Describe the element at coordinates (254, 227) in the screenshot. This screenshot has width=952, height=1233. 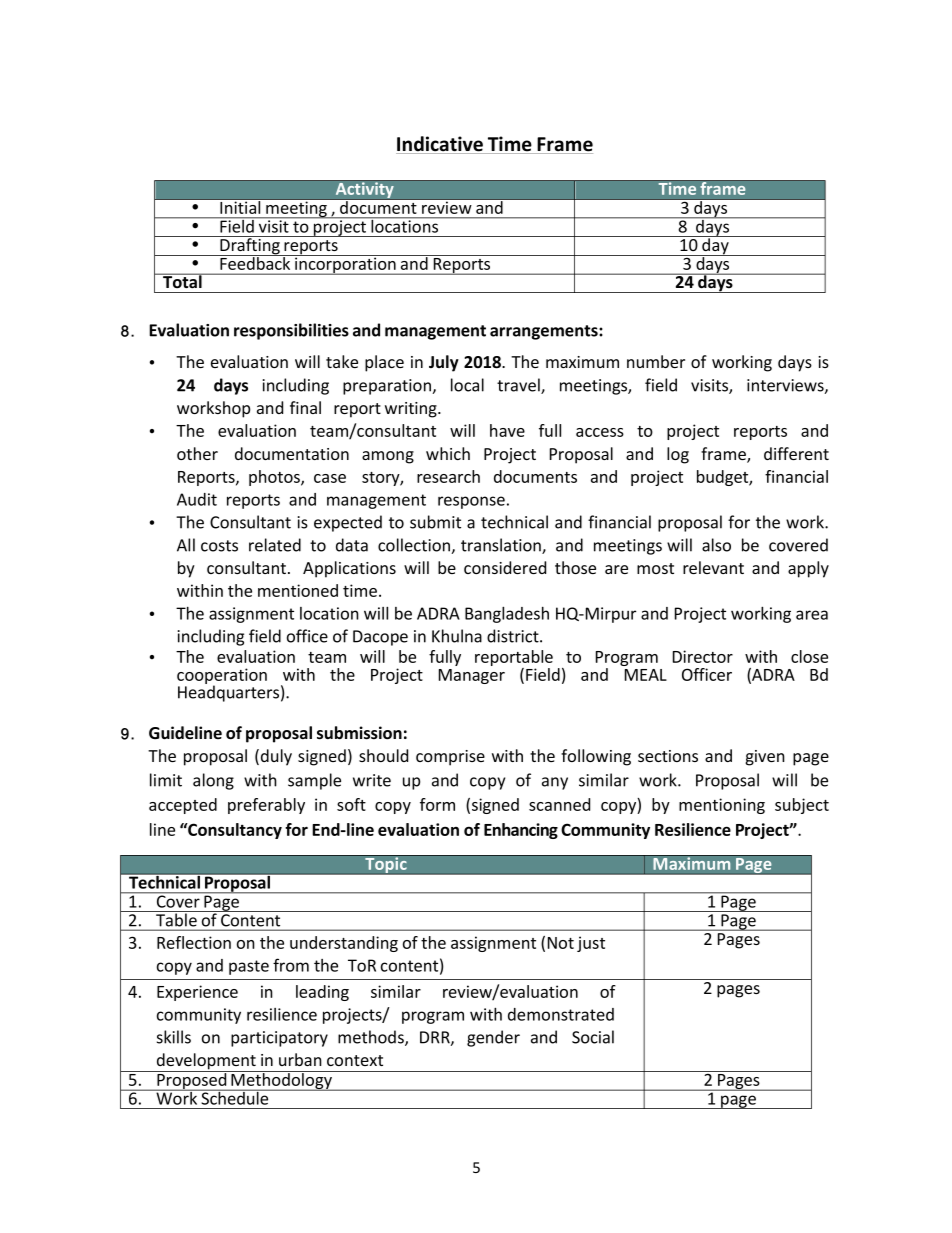
I see `inception` at that location.
